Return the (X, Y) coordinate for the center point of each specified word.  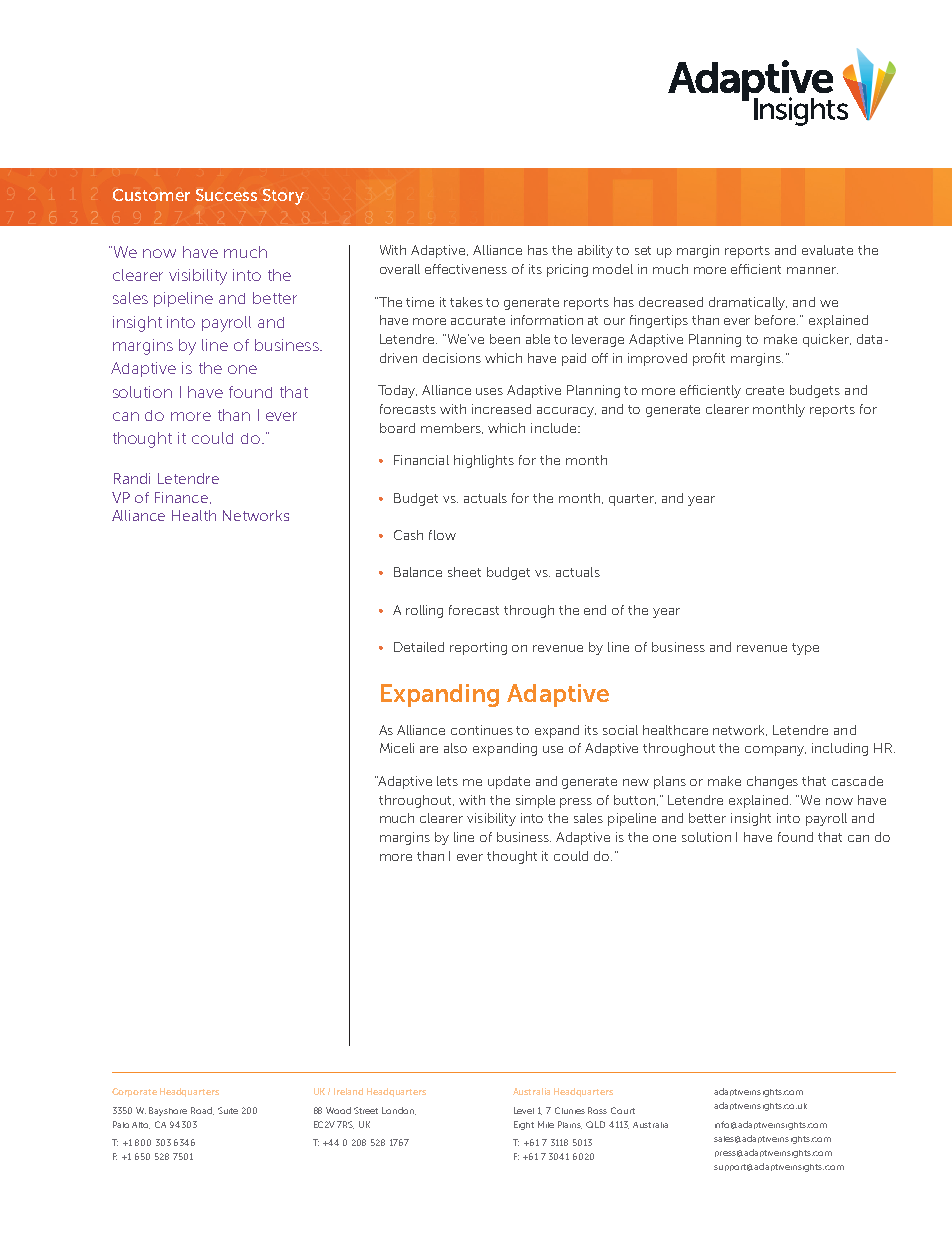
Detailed (419, 647)
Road (202, 1111)
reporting (478, 648)
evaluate (827, 250)
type (805, 649)
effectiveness (466, 269)
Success (226, 195)
